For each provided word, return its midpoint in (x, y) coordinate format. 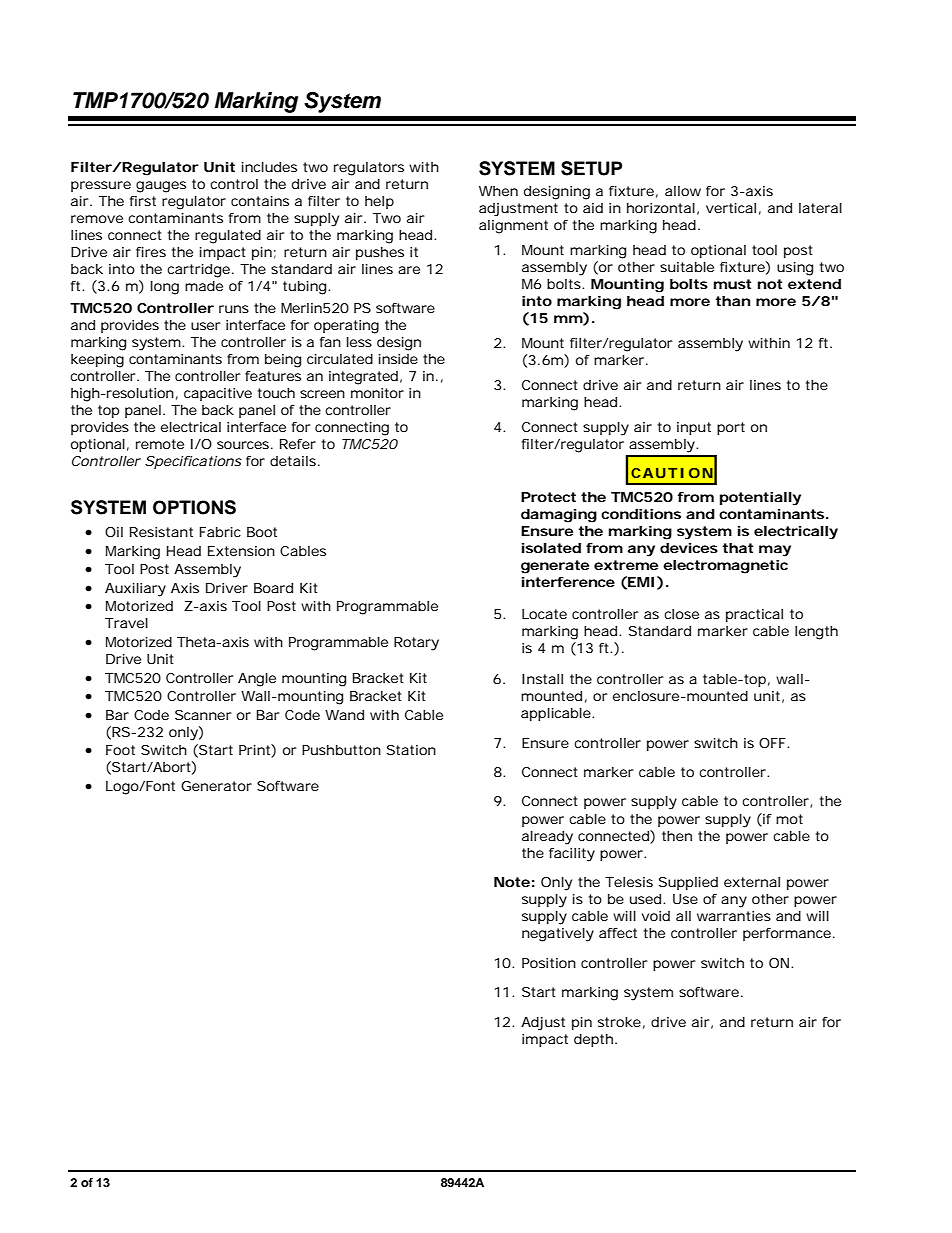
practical (754, 615)
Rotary (416, 644)
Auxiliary (135, 590)
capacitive (218, 394)
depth (595, 1040)
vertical (731, 208)
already (547, 838)
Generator (216, 786)
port (731, 428)
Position (549, 963)
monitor (377, 393)
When (498, 191)
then (677, 836)
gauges (161, 187)
